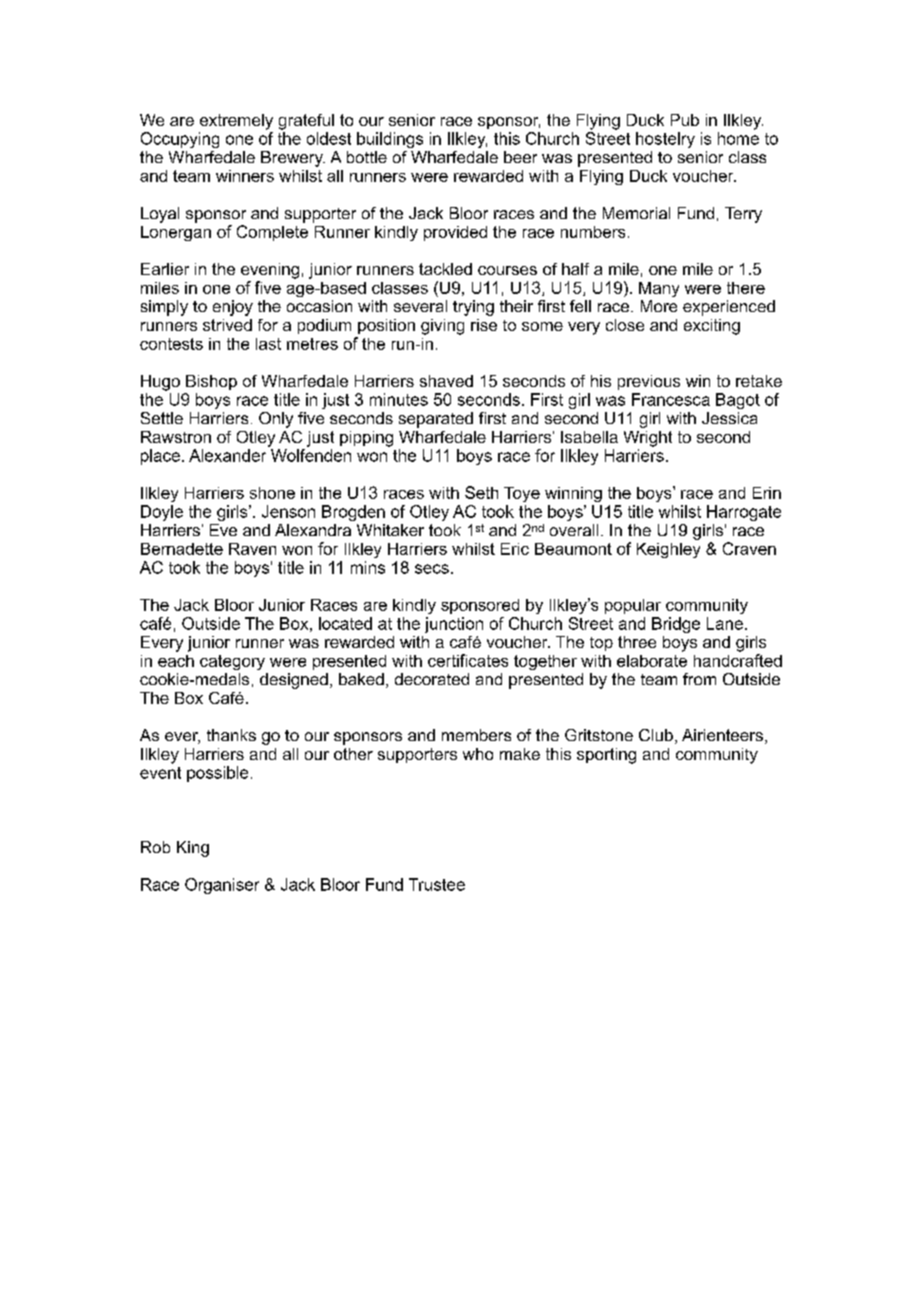 The height and width of the document is (1307, 924). I want to click on extremely, so click(236, 122).
